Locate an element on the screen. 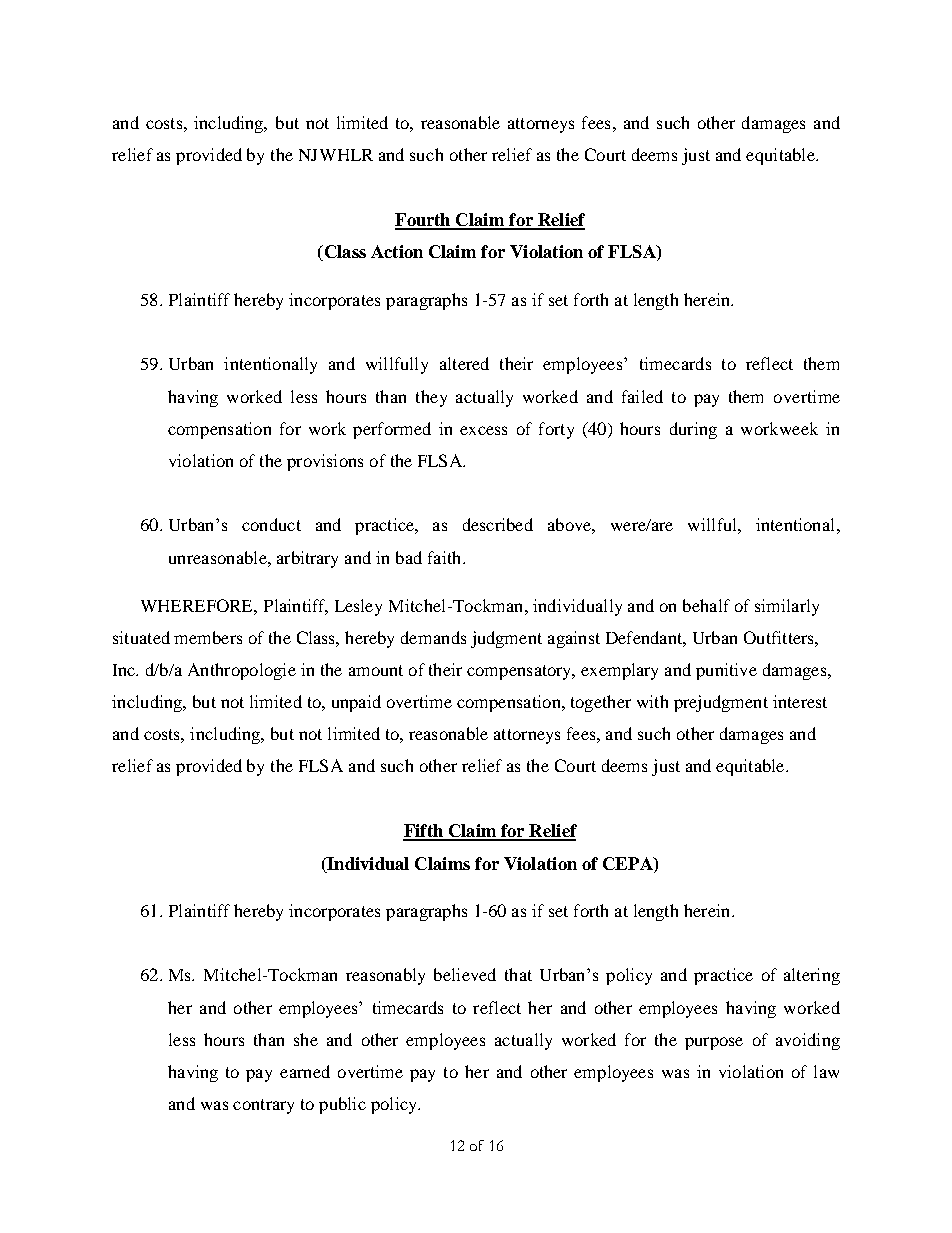 The width and height of the screenshot is (952, 1233). failed is located at coordinates (642, 396).
